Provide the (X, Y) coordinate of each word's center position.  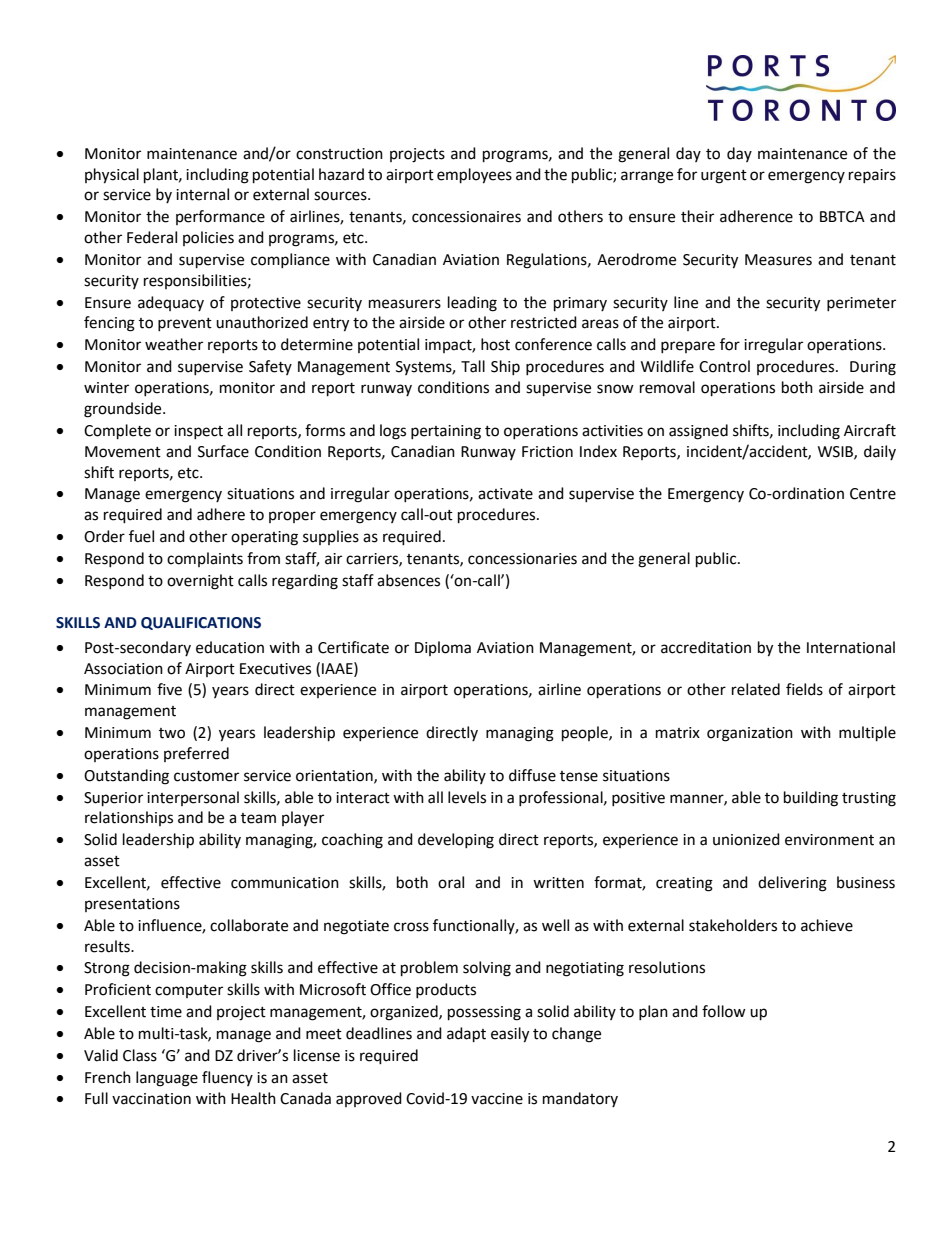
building (811, 799)
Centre (873, 494)
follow (724, 1011)
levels (467, 797)
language (167, 1079)
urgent (724, 177)
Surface (223, 451)
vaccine (497, 1099)
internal (202, 194)
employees (474, 176)
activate (505, 494)
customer (206, 776)
